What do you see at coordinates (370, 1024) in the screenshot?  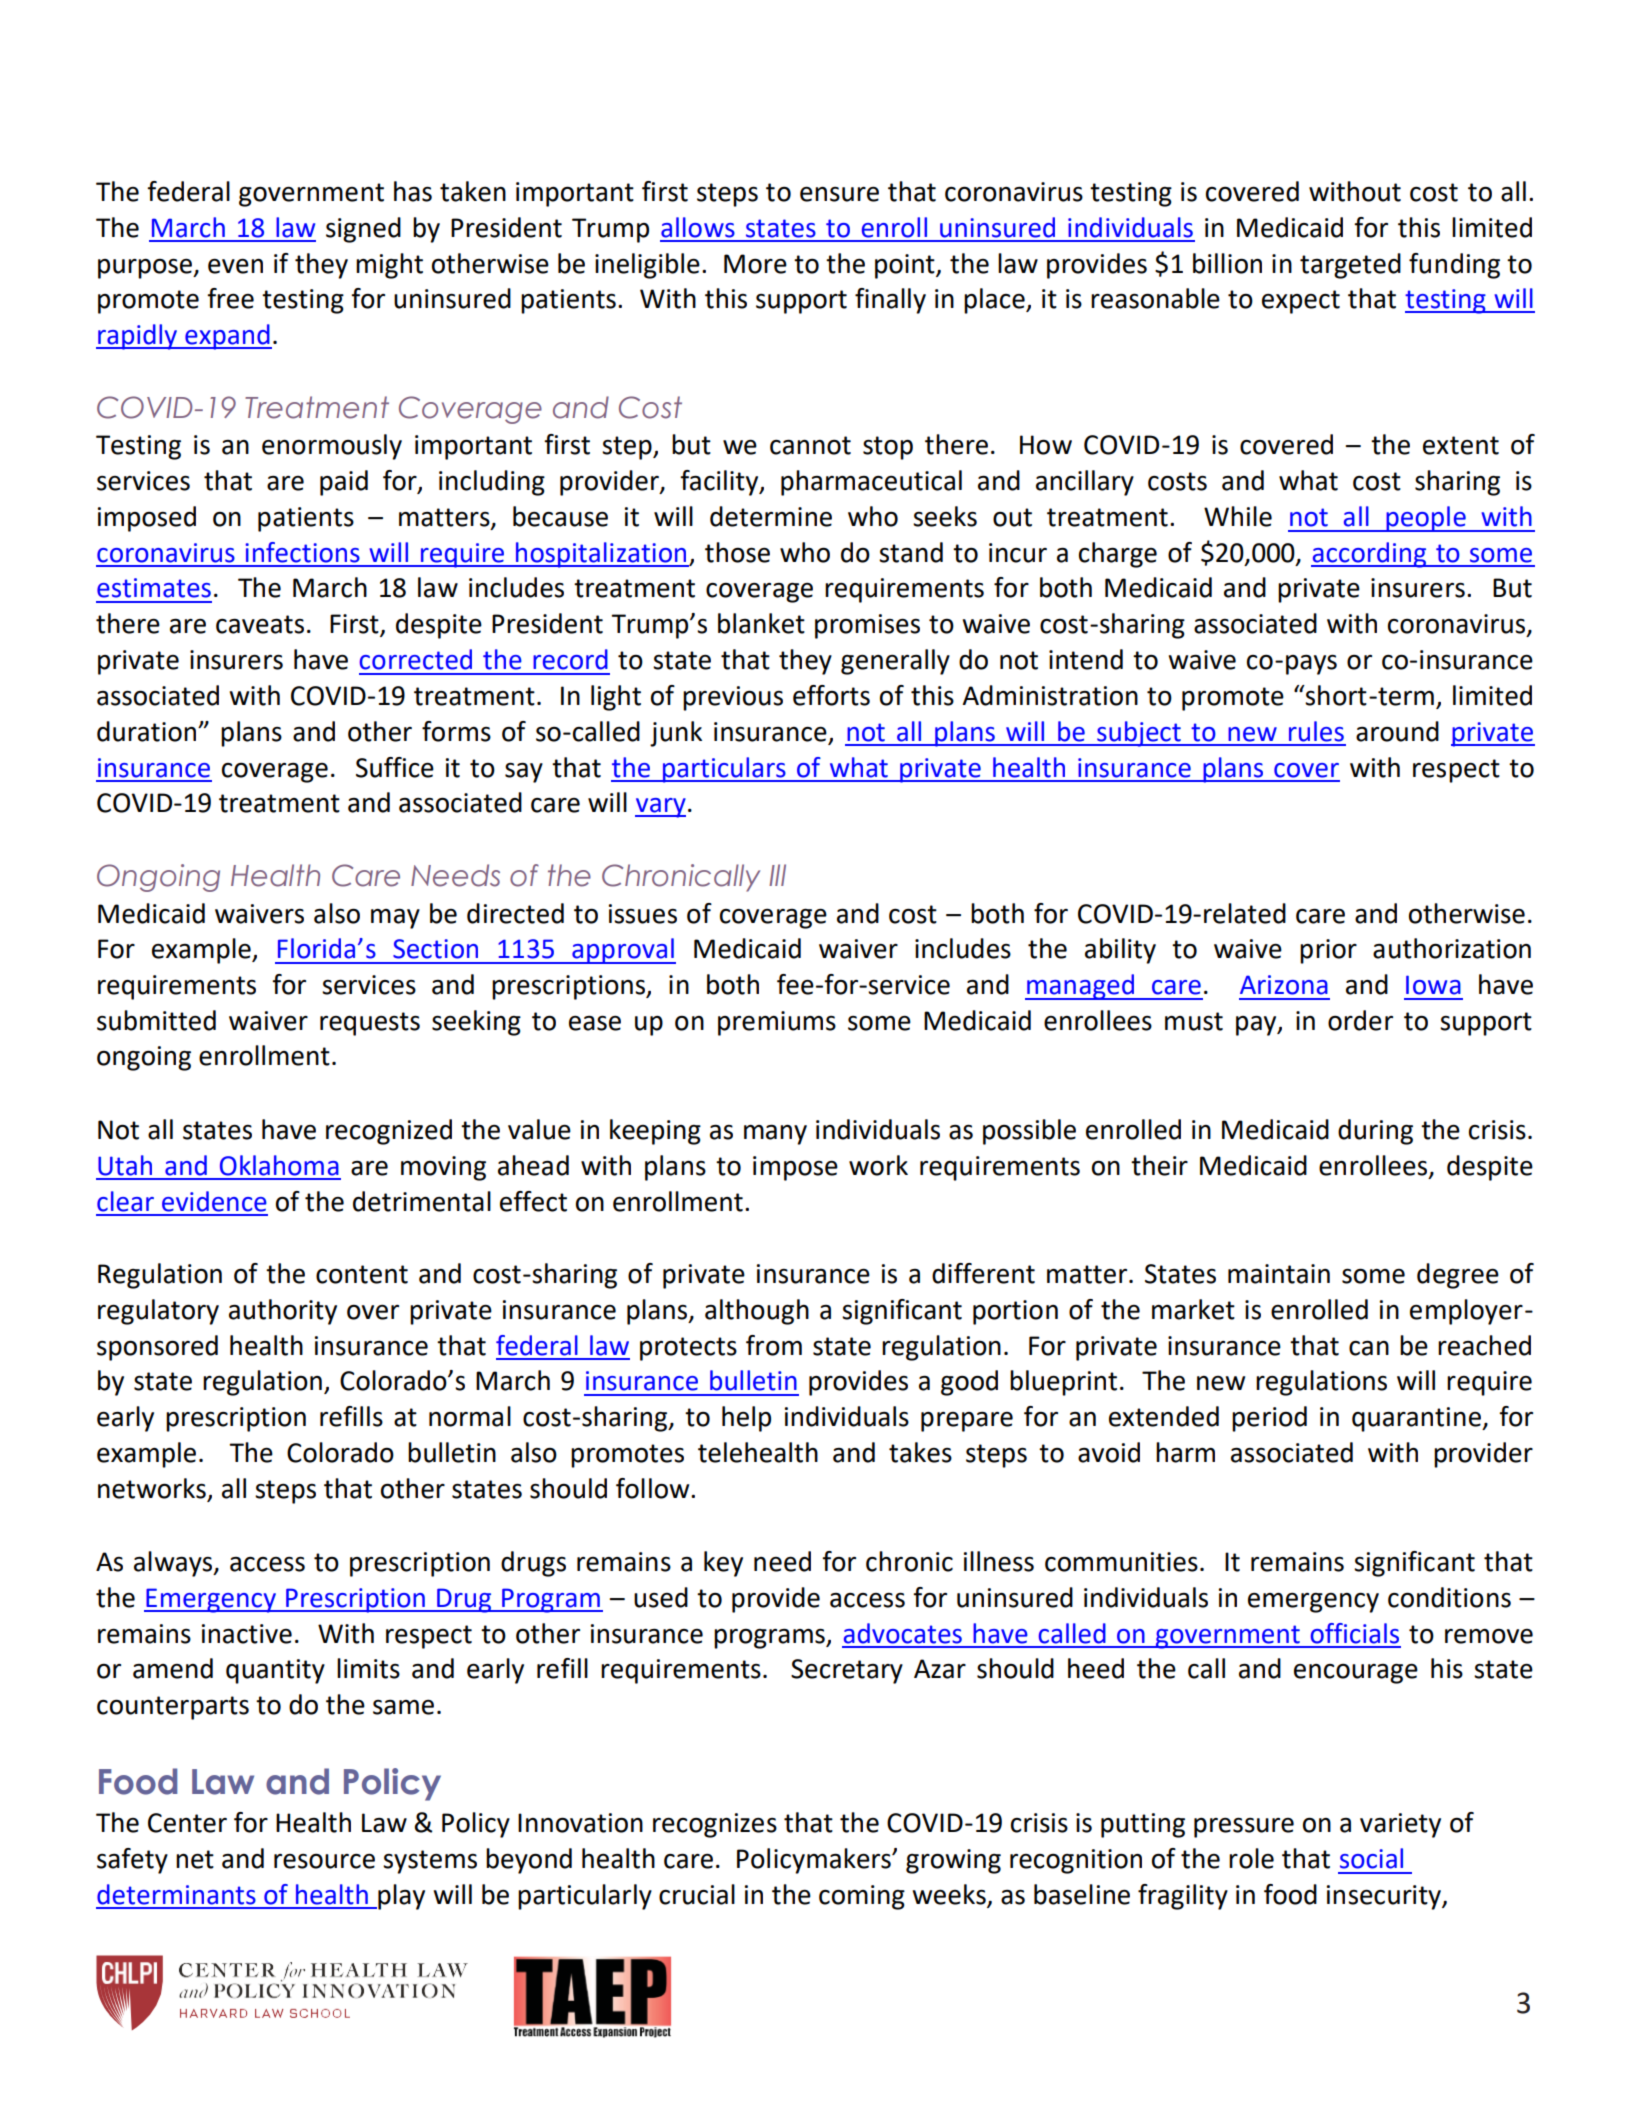 I see `requests` at bounding box center [370, 1024].
